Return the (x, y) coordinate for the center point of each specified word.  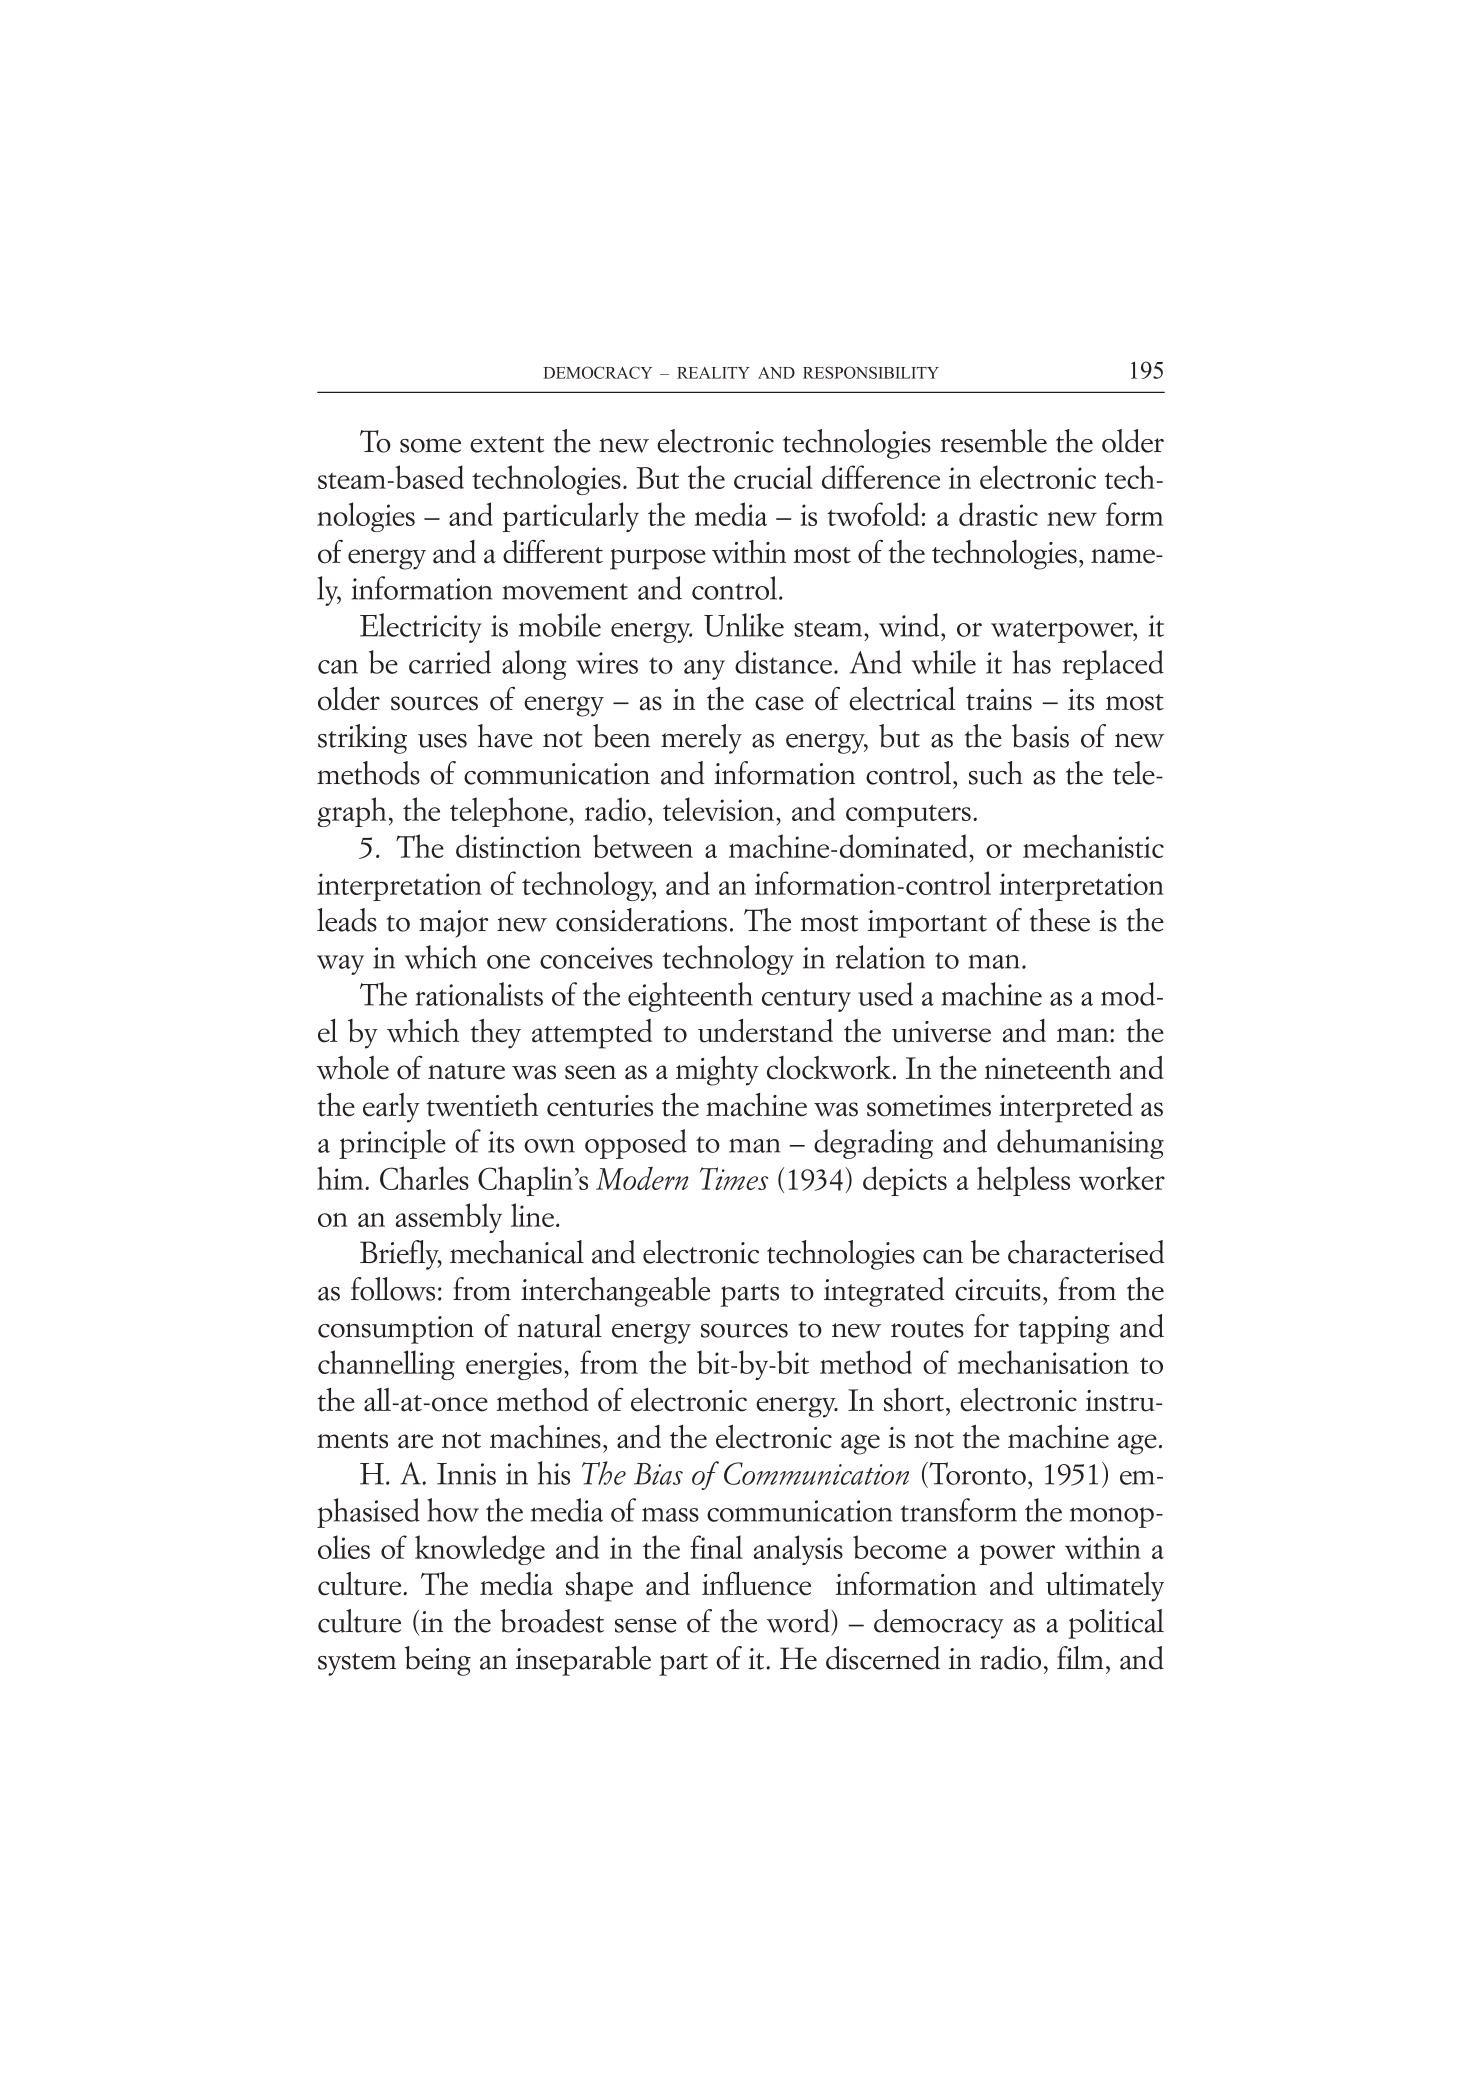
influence (756, 1584)
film (1080, 1657)
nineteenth (1047, 1068)
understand (765, 1031)
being (438, 1661)
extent (507, 444)
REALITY (713, 373)
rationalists (479, 994)
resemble (993, 441)
